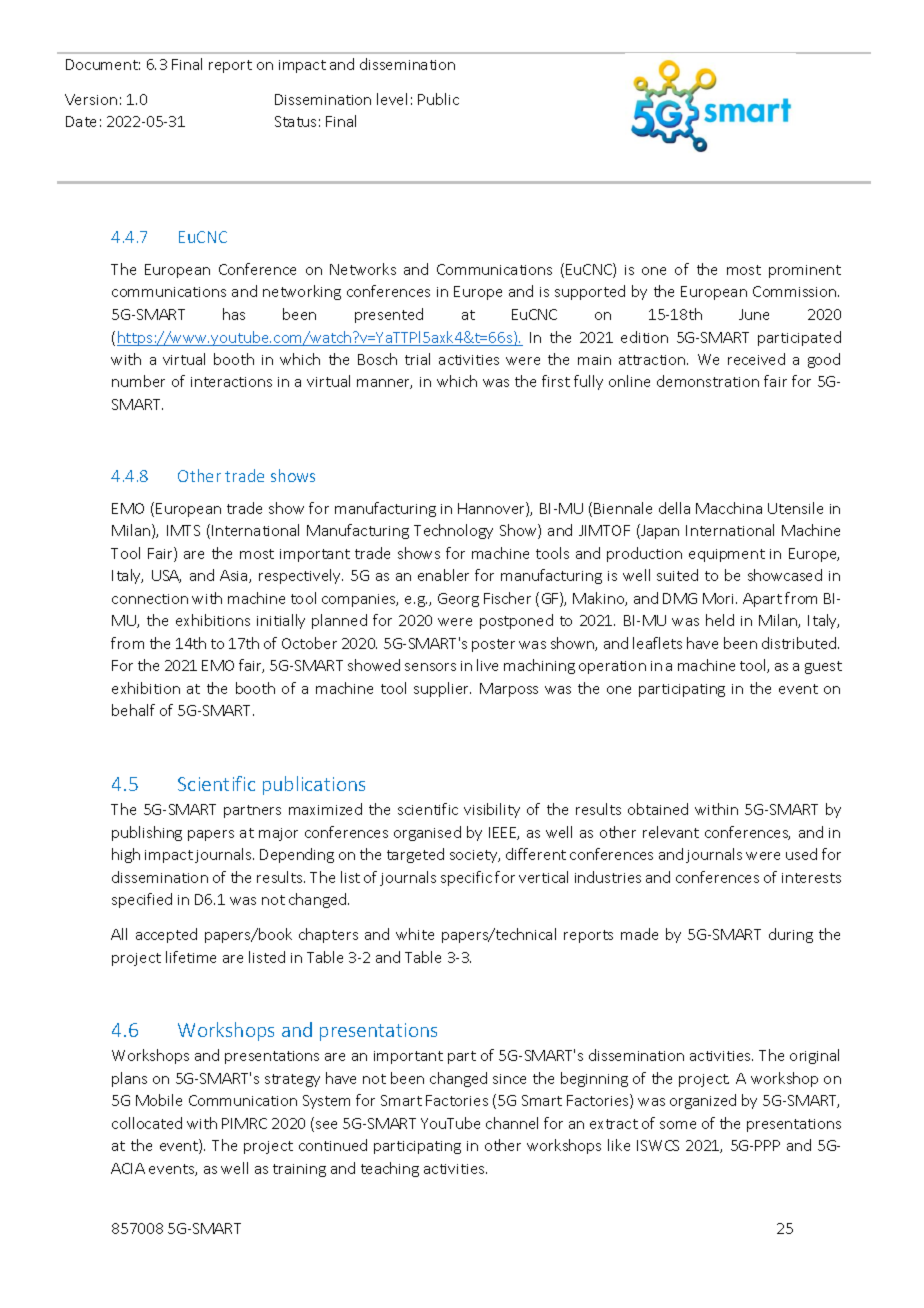 This screenshot has height=1308, width=924. I want to click on poster, so click(493, 645).
